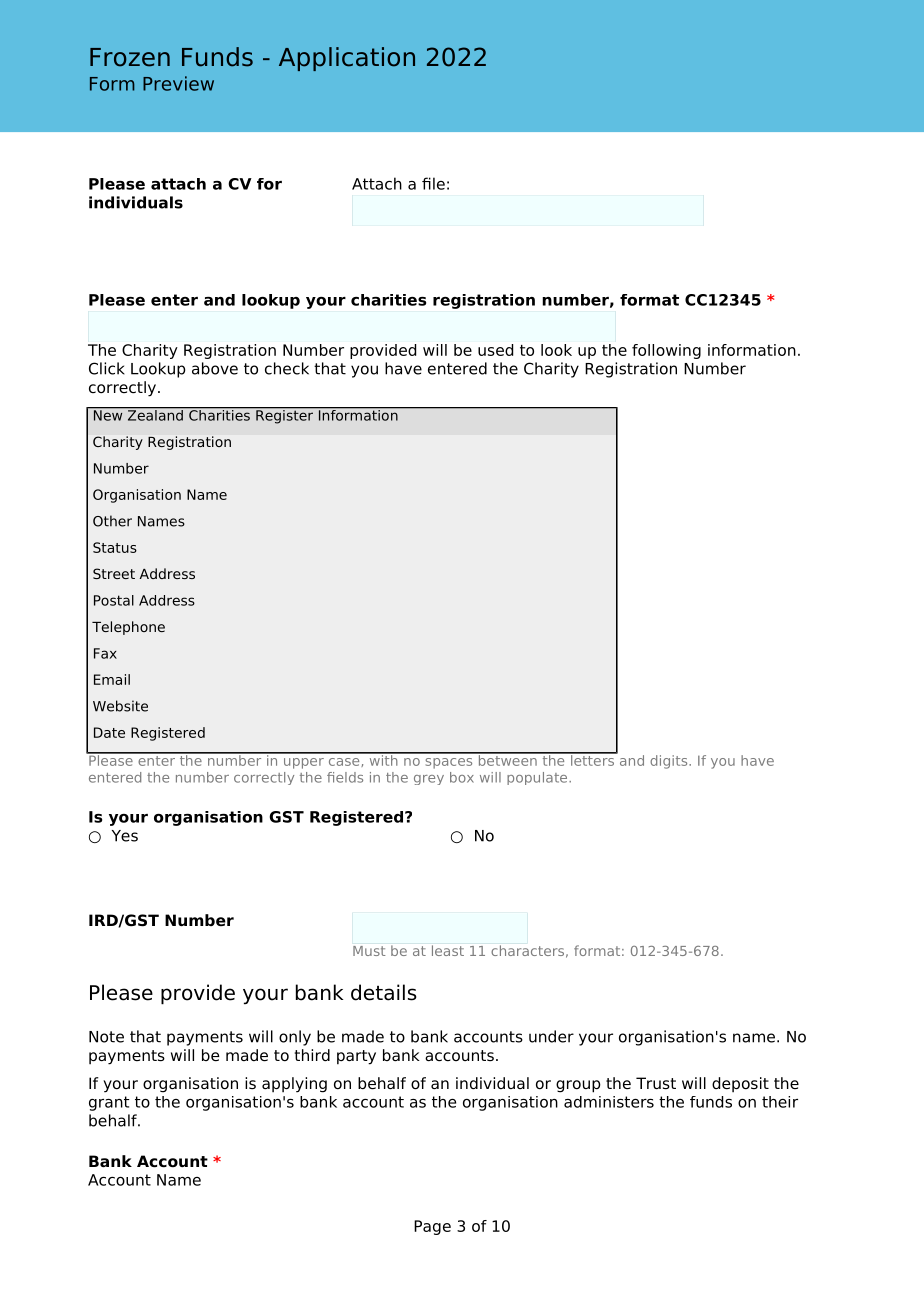 The height and width of the screenshot is (1308, 924). I want to click on used, so click(495, 350).
